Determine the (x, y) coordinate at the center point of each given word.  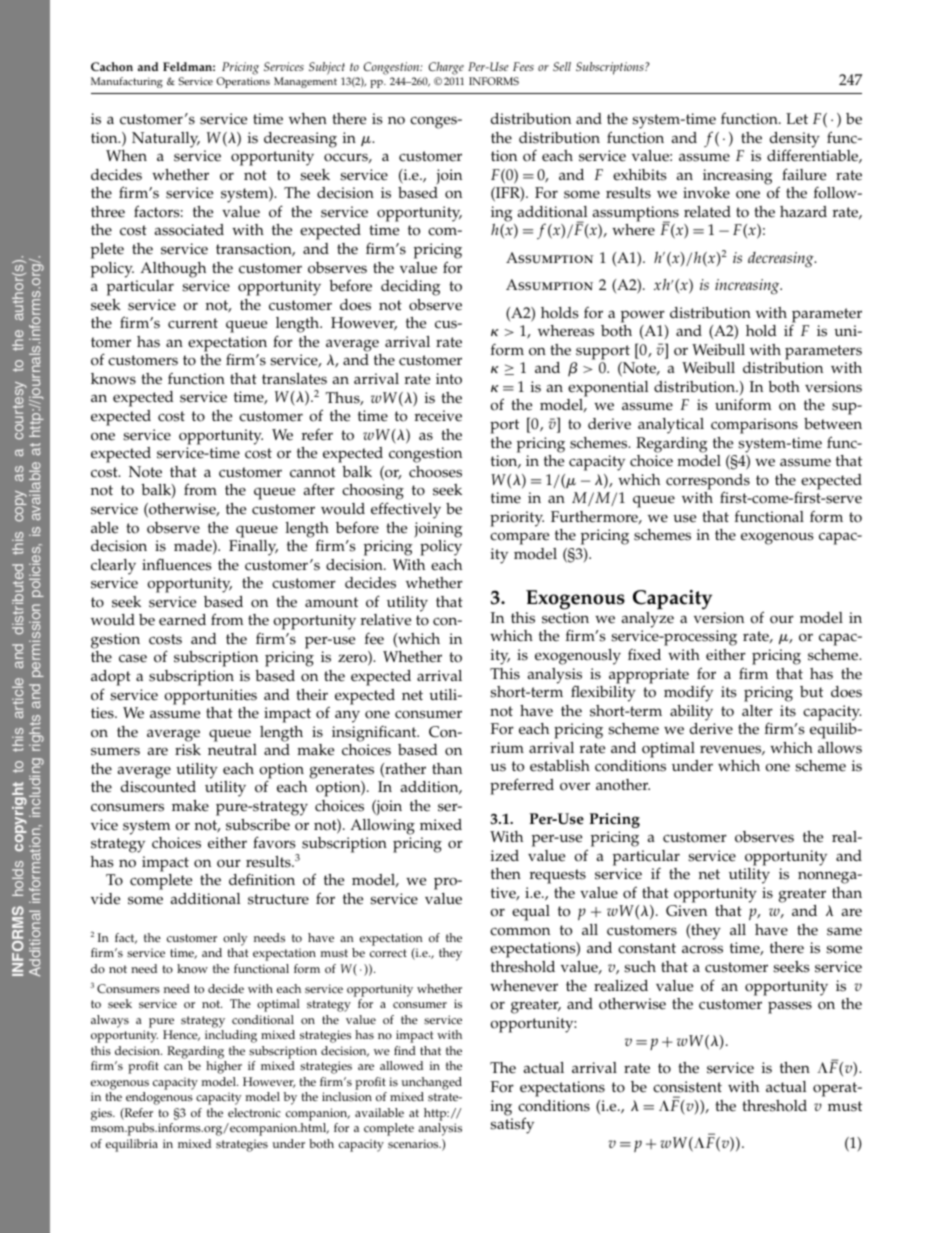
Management (305, 82)
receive (438, 416)
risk (188, 750)
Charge (446, 70)
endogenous (159, 1098)
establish (560, 766)
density (795, 141)
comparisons (754, 426)
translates (294, 379)
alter (757, 711)
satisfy (512, 1125)
